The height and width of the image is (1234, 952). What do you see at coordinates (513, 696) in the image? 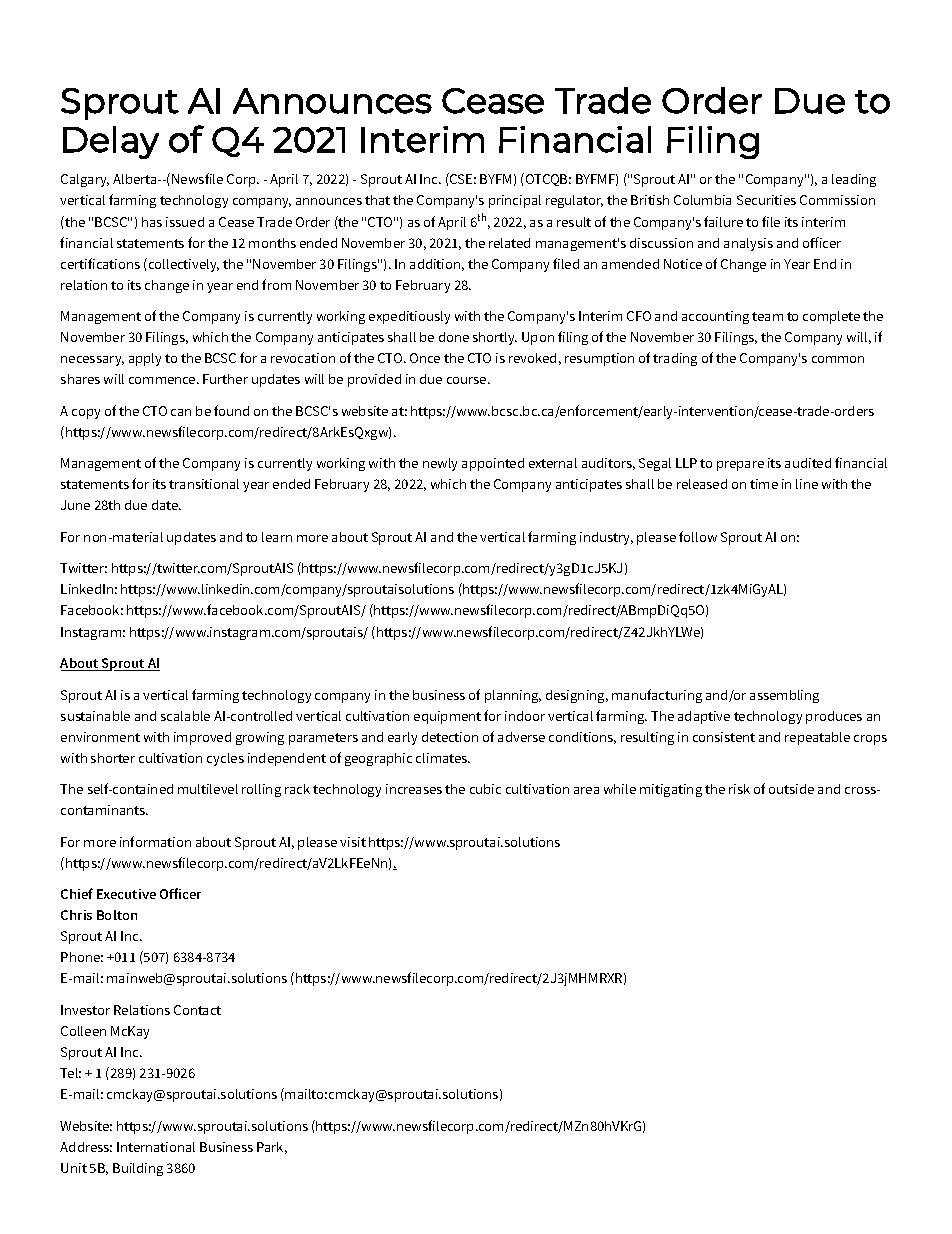
I see `planning` at bounding box center [513, 696].
